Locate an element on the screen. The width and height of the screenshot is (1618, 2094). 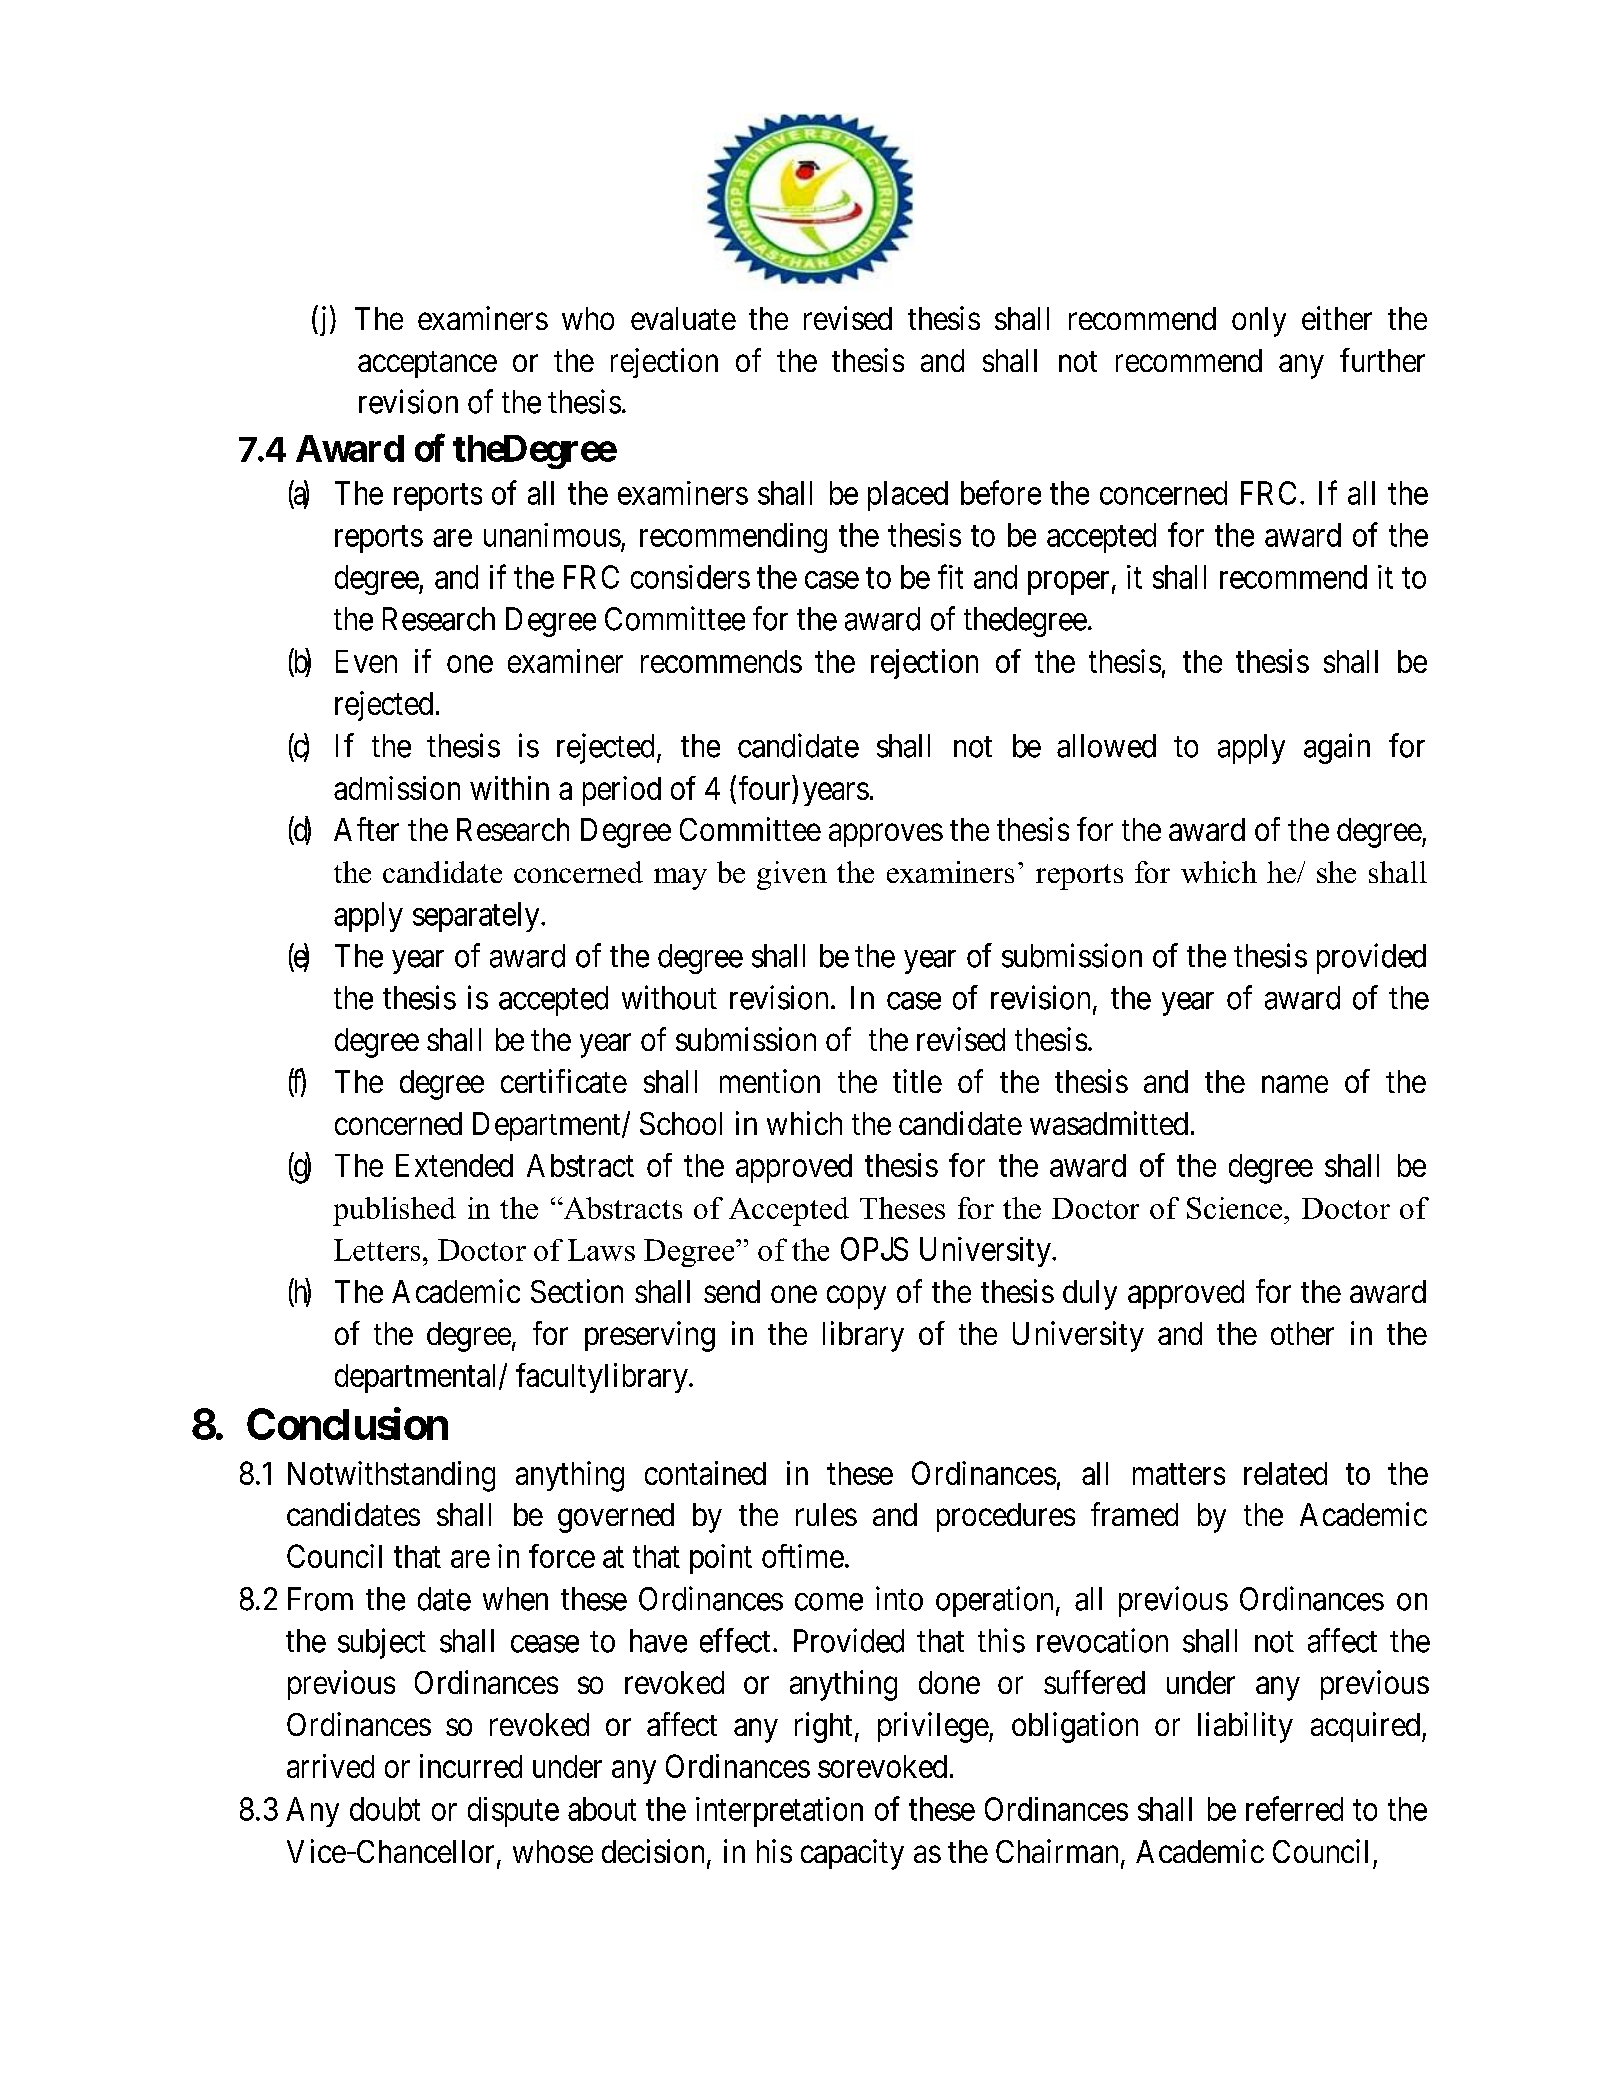
evaluate is located at coordinates (683, 318).
